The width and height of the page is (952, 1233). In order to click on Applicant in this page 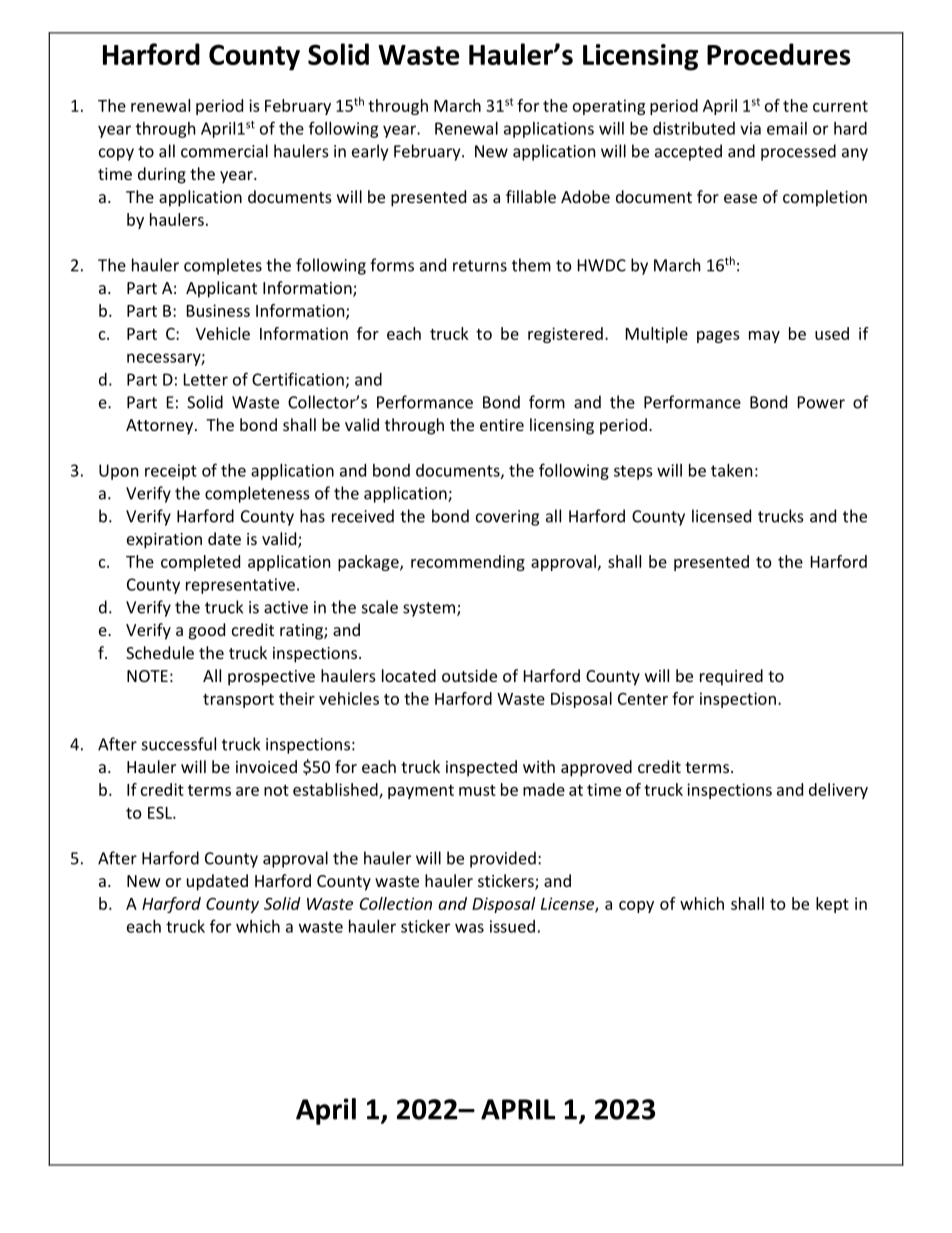, I will do `click(221, 289)`.
